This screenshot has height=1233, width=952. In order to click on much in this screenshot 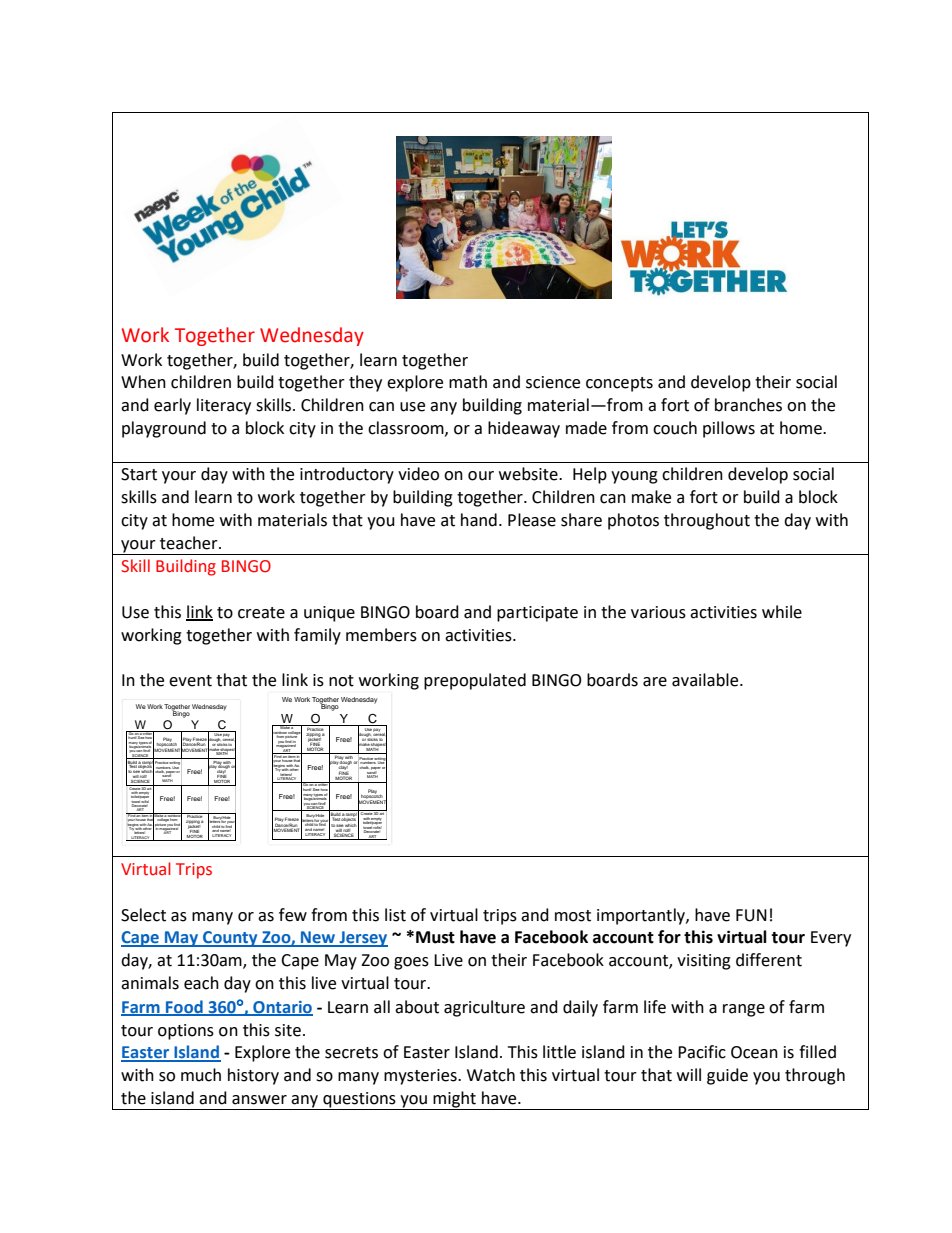, I will do `click(201, 1075)`.
